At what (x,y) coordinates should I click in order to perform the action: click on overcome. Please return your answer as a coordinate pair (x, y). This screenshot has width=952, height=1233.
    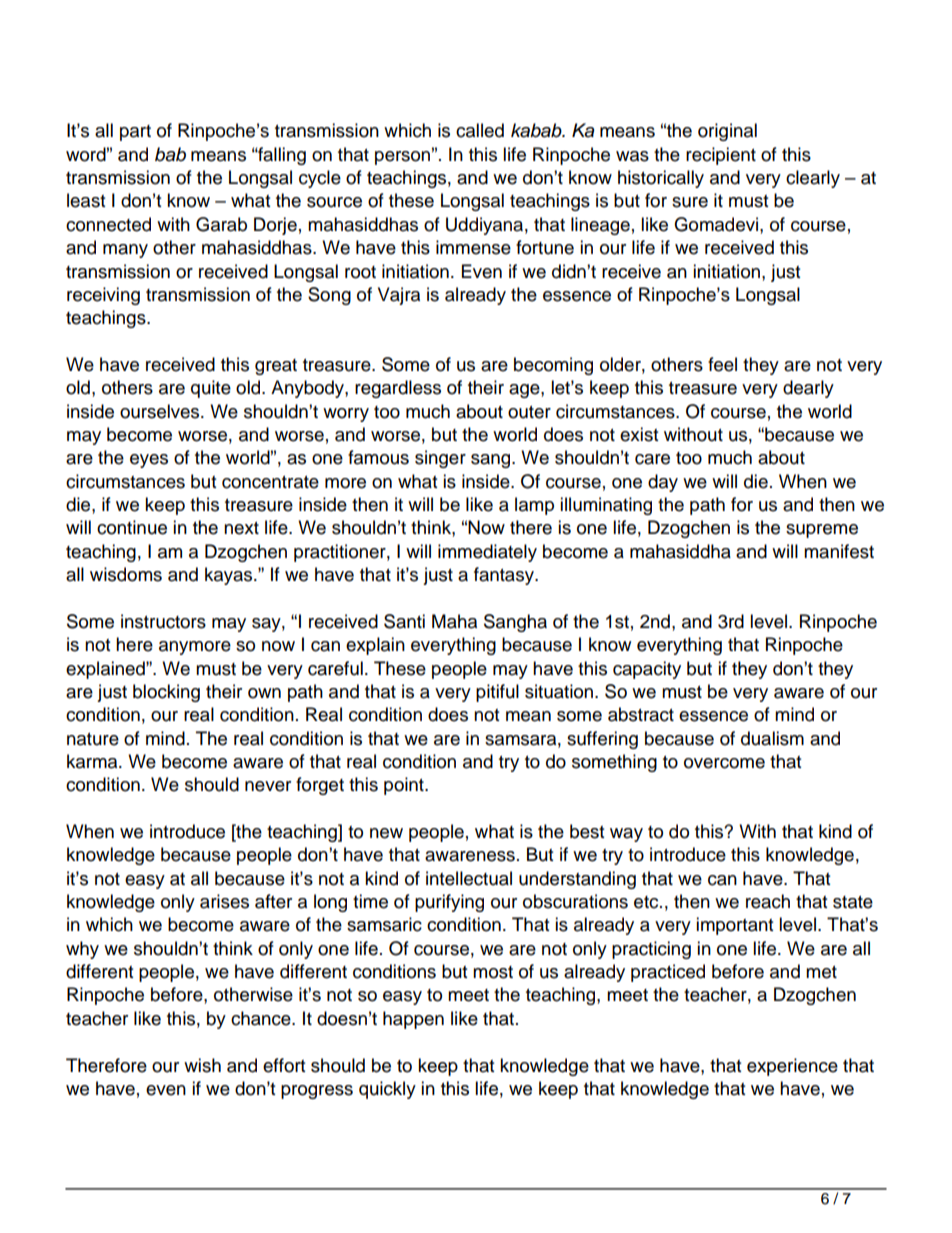
    Looking at the image, I should click on (724, 763).
